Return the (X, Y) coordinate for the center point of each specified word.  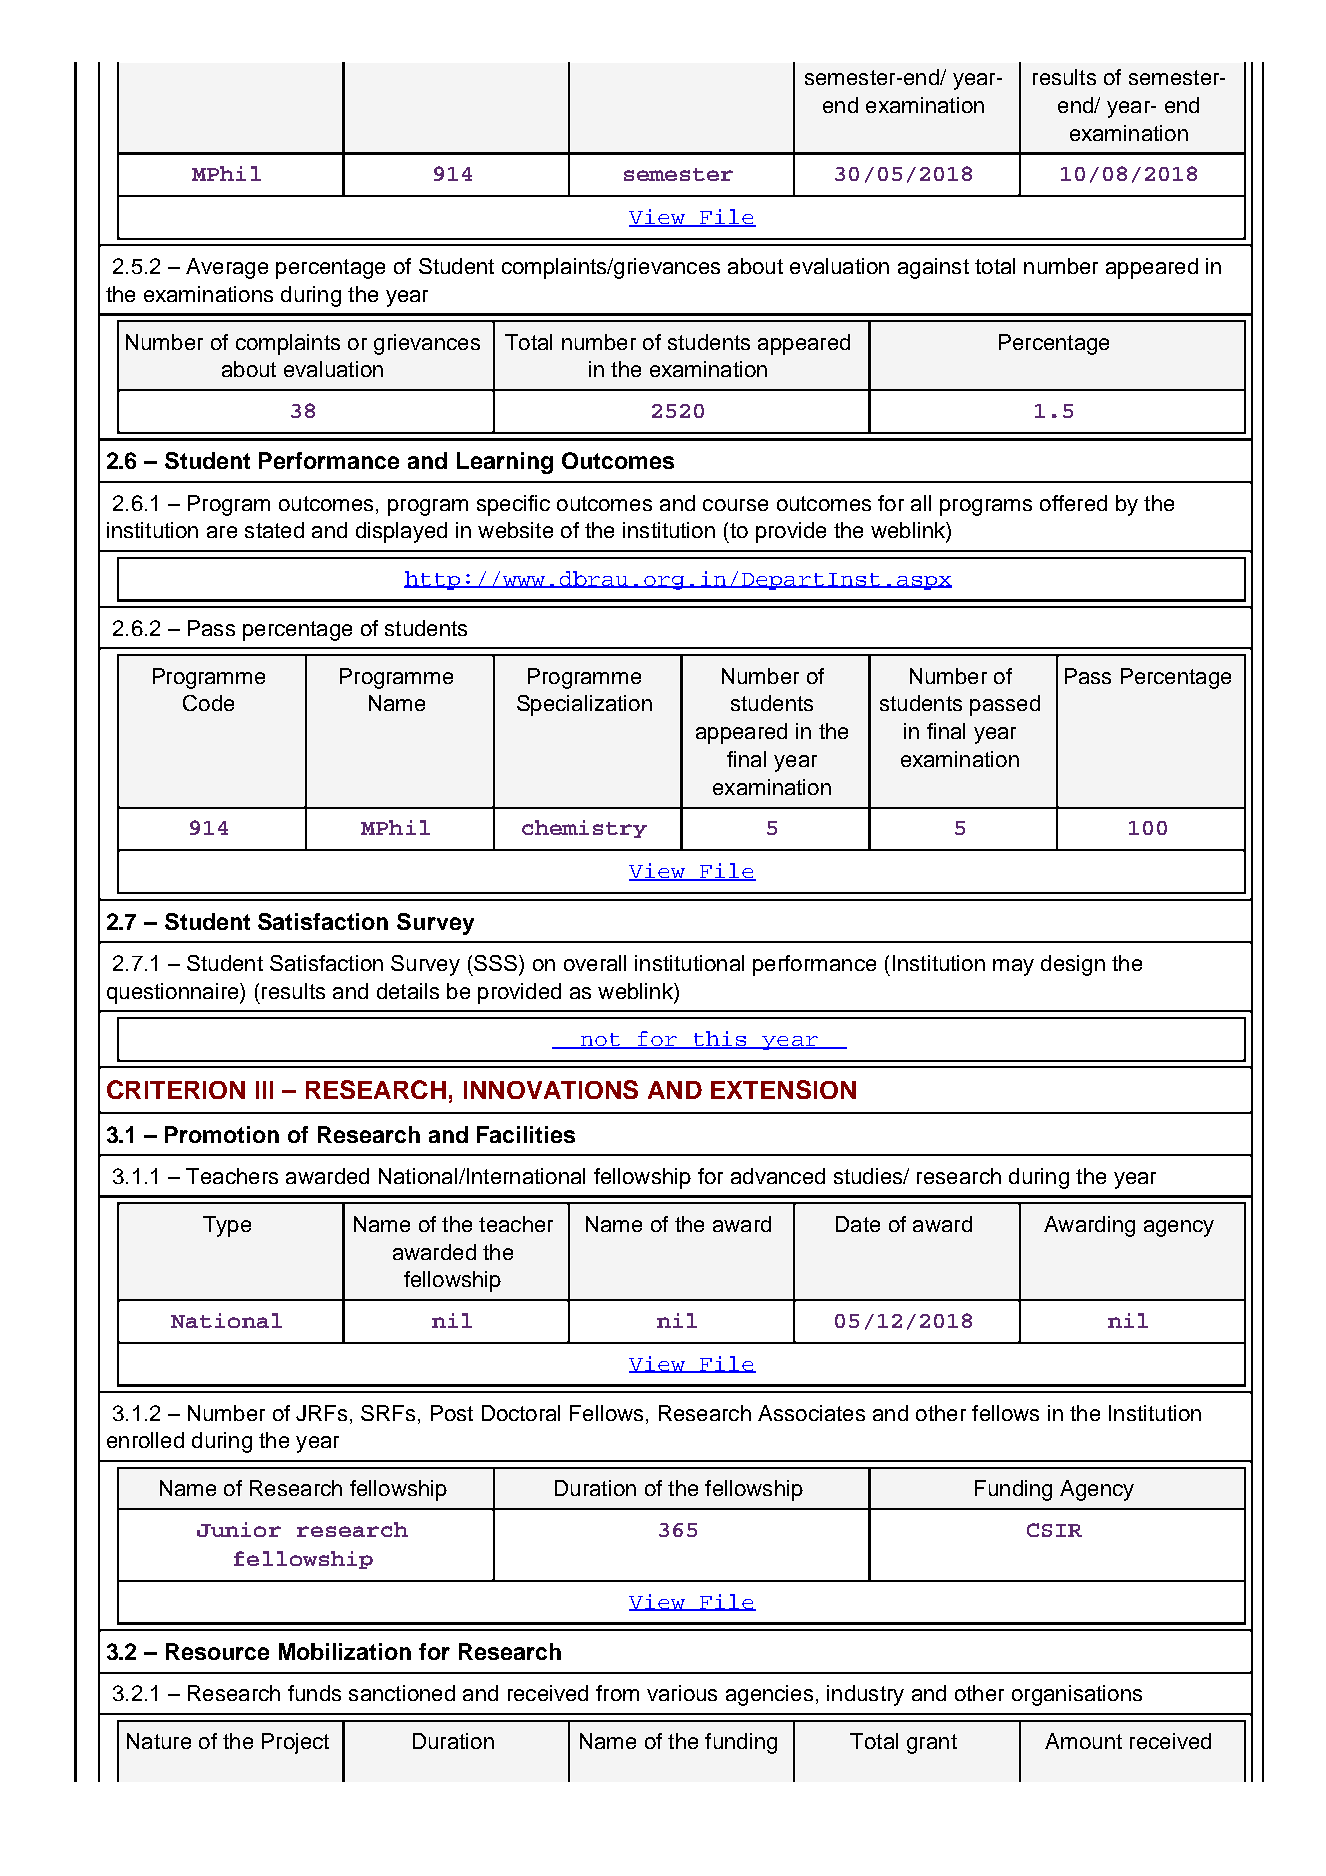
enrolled (145, 1440)
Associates (811, 1413)
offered (1073, 503)
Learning (505, 463)
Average (227, 268)
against (933, 268)
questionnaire (174, 993)
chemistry (584, 829)
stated (274, 530)
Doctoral (521, 1413)
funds (314, 1693)
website (515, 530)
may (1013, 967)
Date (858, 1224)
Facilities (526, 1134)
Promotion (222, 1134)
